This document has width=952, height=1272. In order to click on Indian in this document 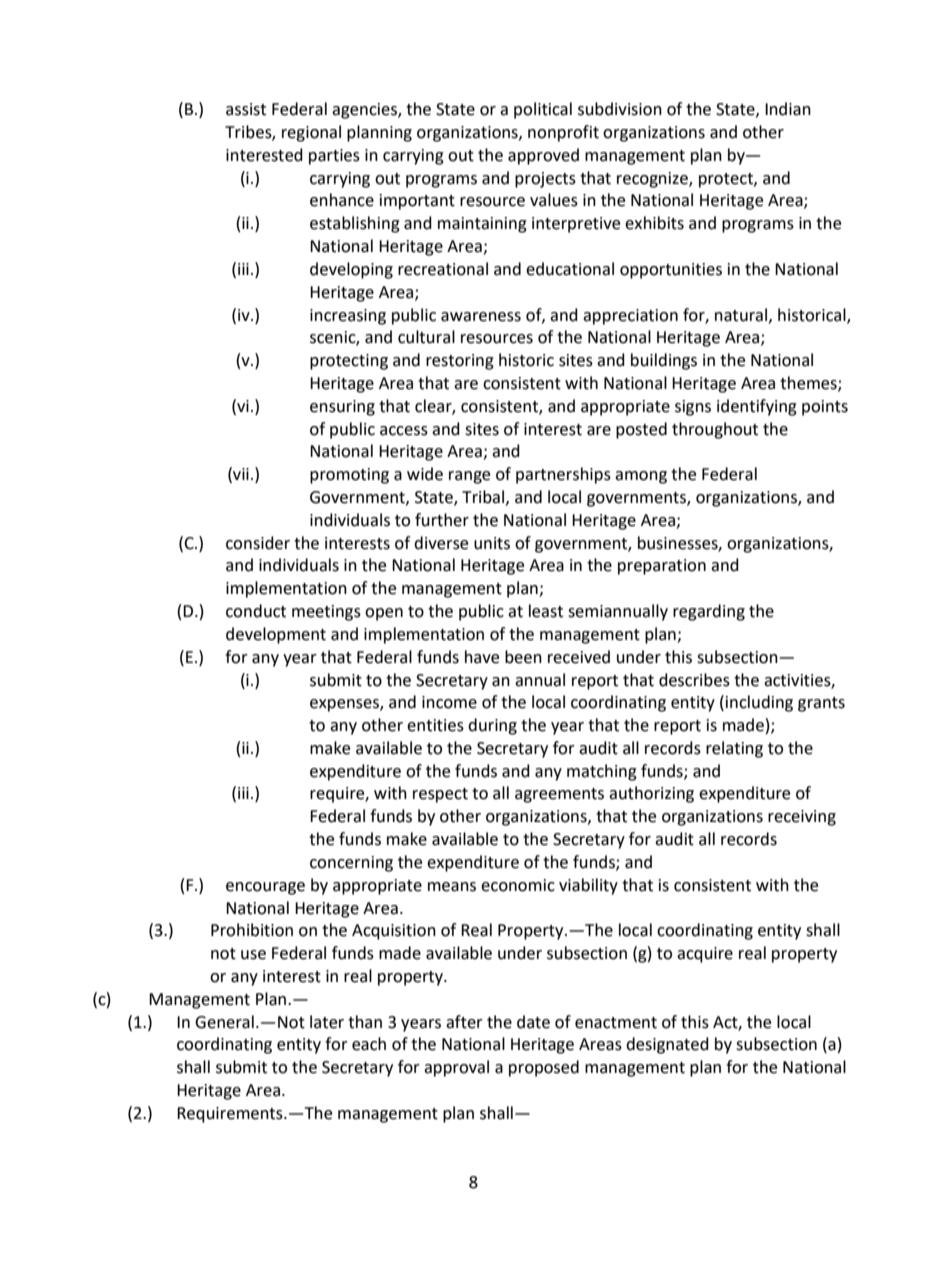, I will do `click(788, 109)`.
